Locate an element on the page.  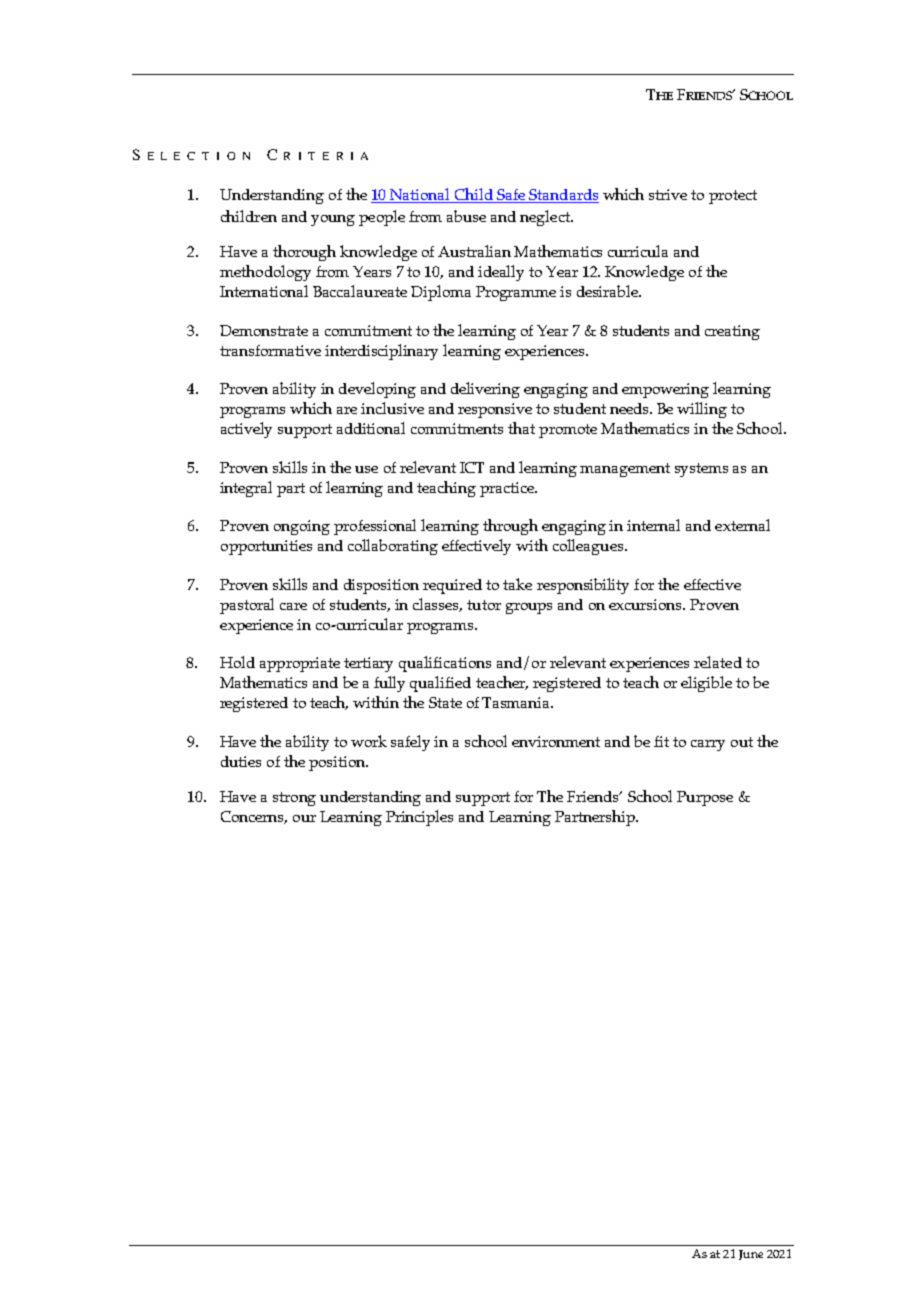
carry is located at coordinates (708, 745).
